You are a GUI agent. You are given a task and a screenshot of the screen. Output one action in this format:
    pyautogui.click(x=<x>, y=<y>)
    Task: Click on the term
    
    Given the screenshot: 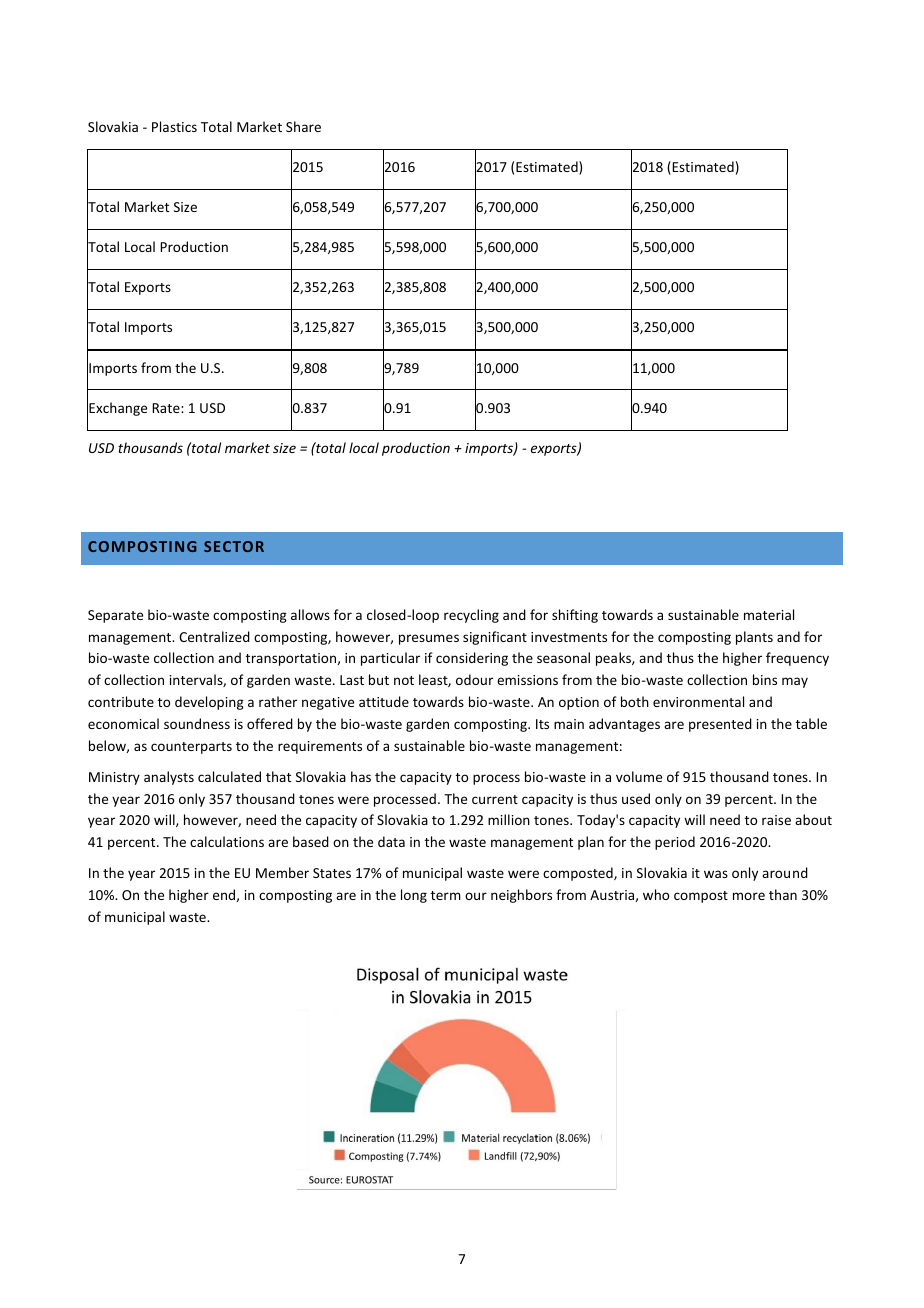 What is the action you would take?
    pyautogui.click(x=446, y=895)
